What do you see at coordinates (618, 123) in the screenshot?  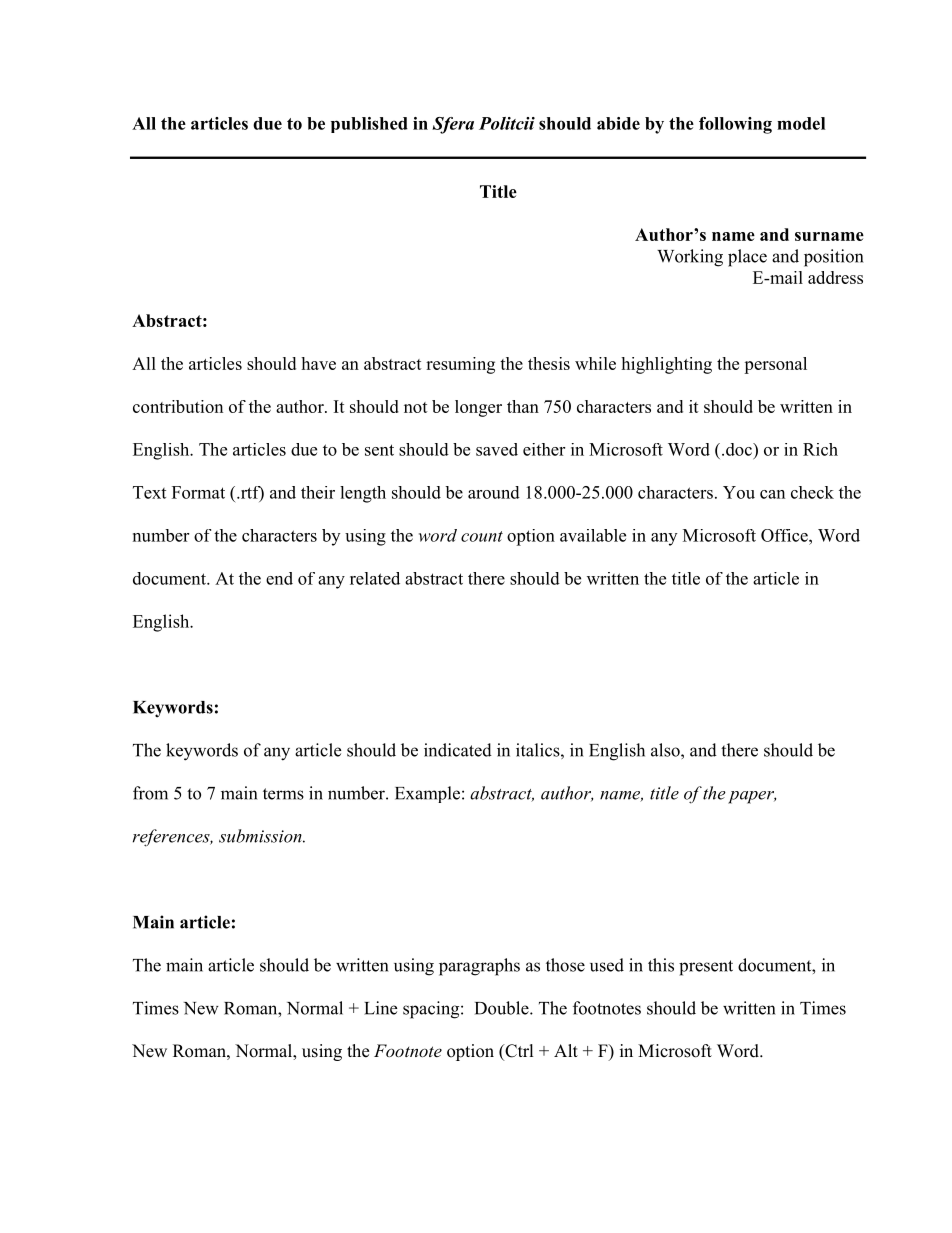 I see `abide` at bounding box center [618, 123].
